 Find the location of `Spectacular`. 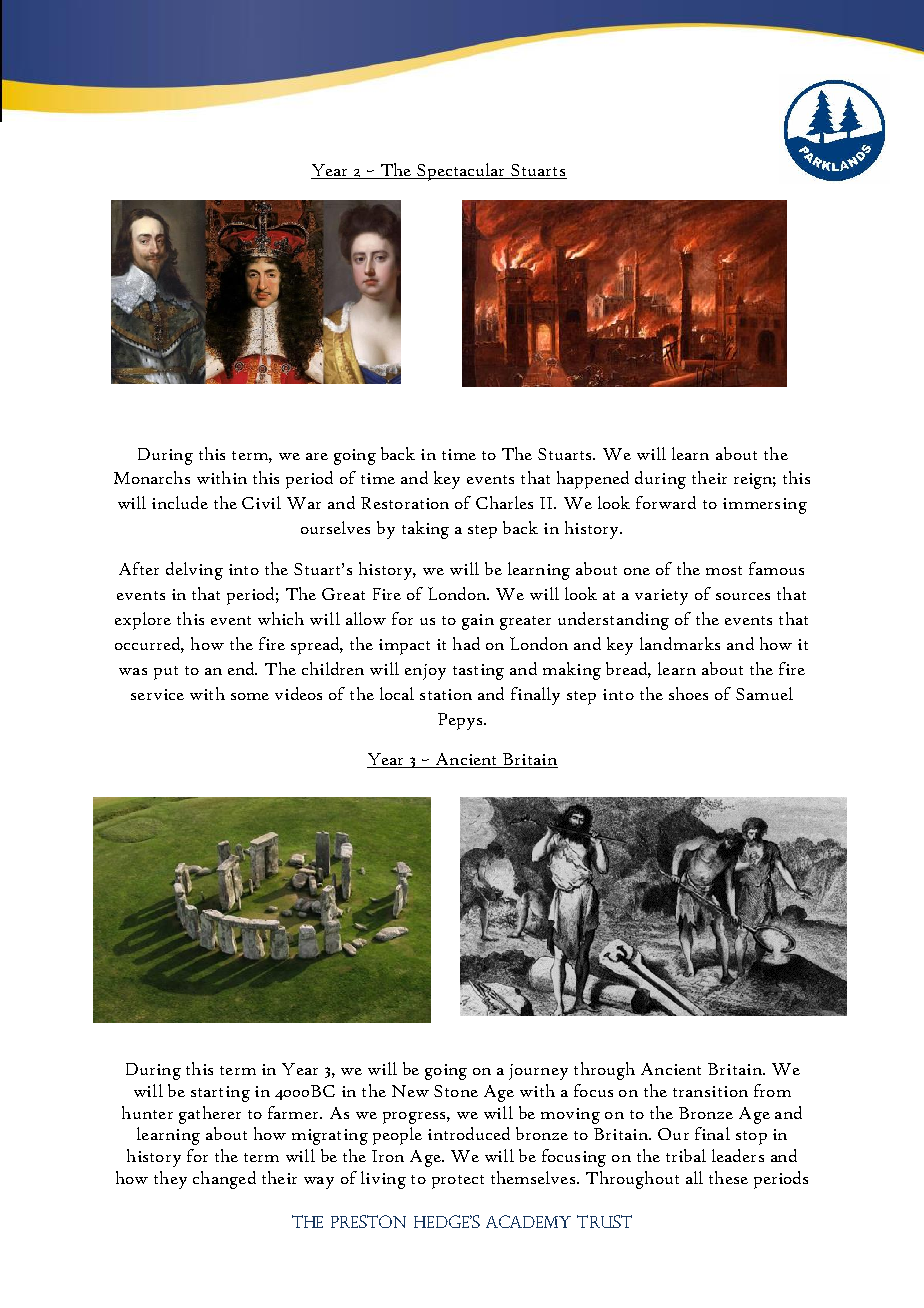

Spectacular is located at coordinates (461, 172).
